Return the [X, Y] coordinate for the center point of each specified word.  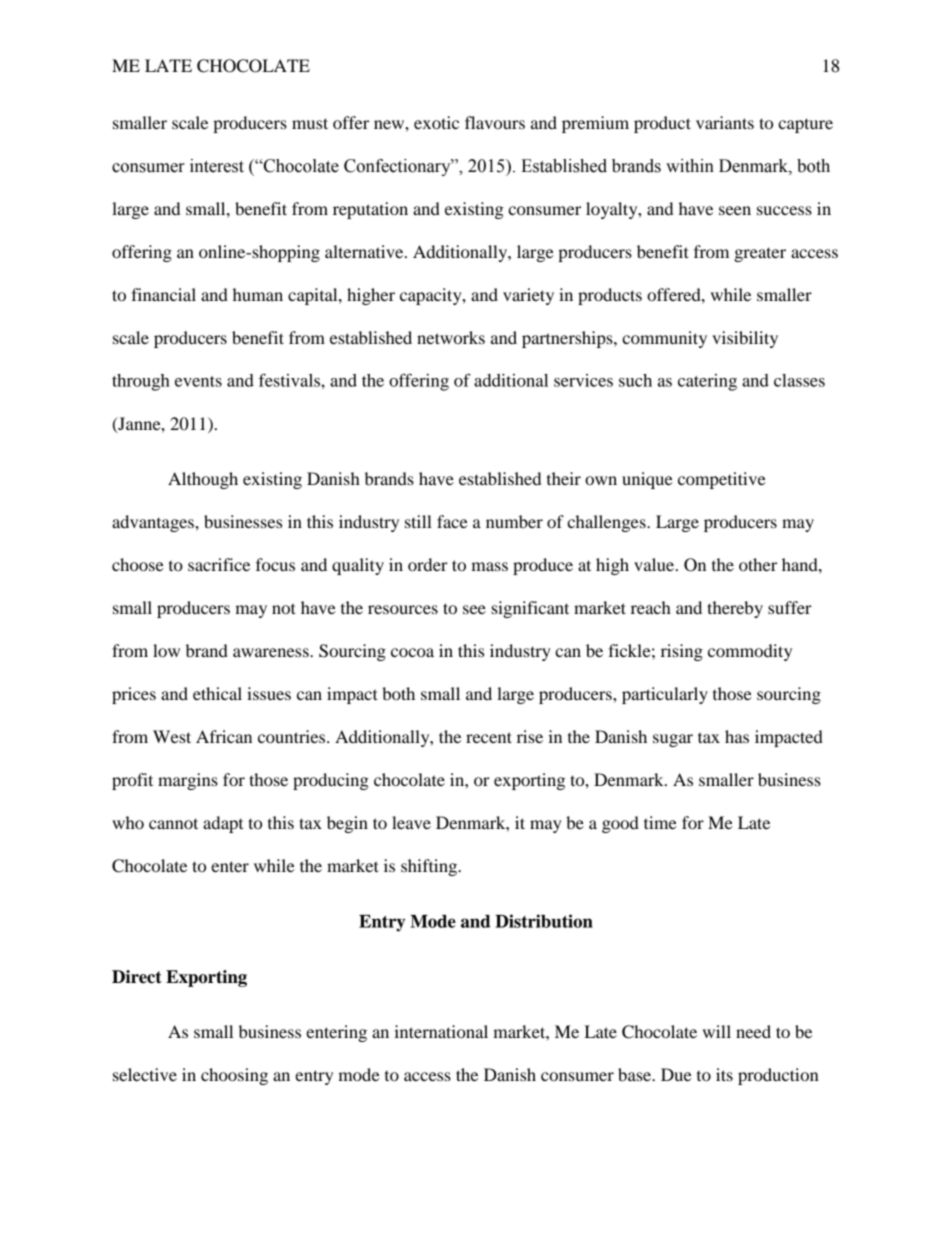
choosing [234, 1076]
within [690, 166]
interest [217, 166]
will [717, 1031]
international [441, 1031]
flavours [495, 122]
